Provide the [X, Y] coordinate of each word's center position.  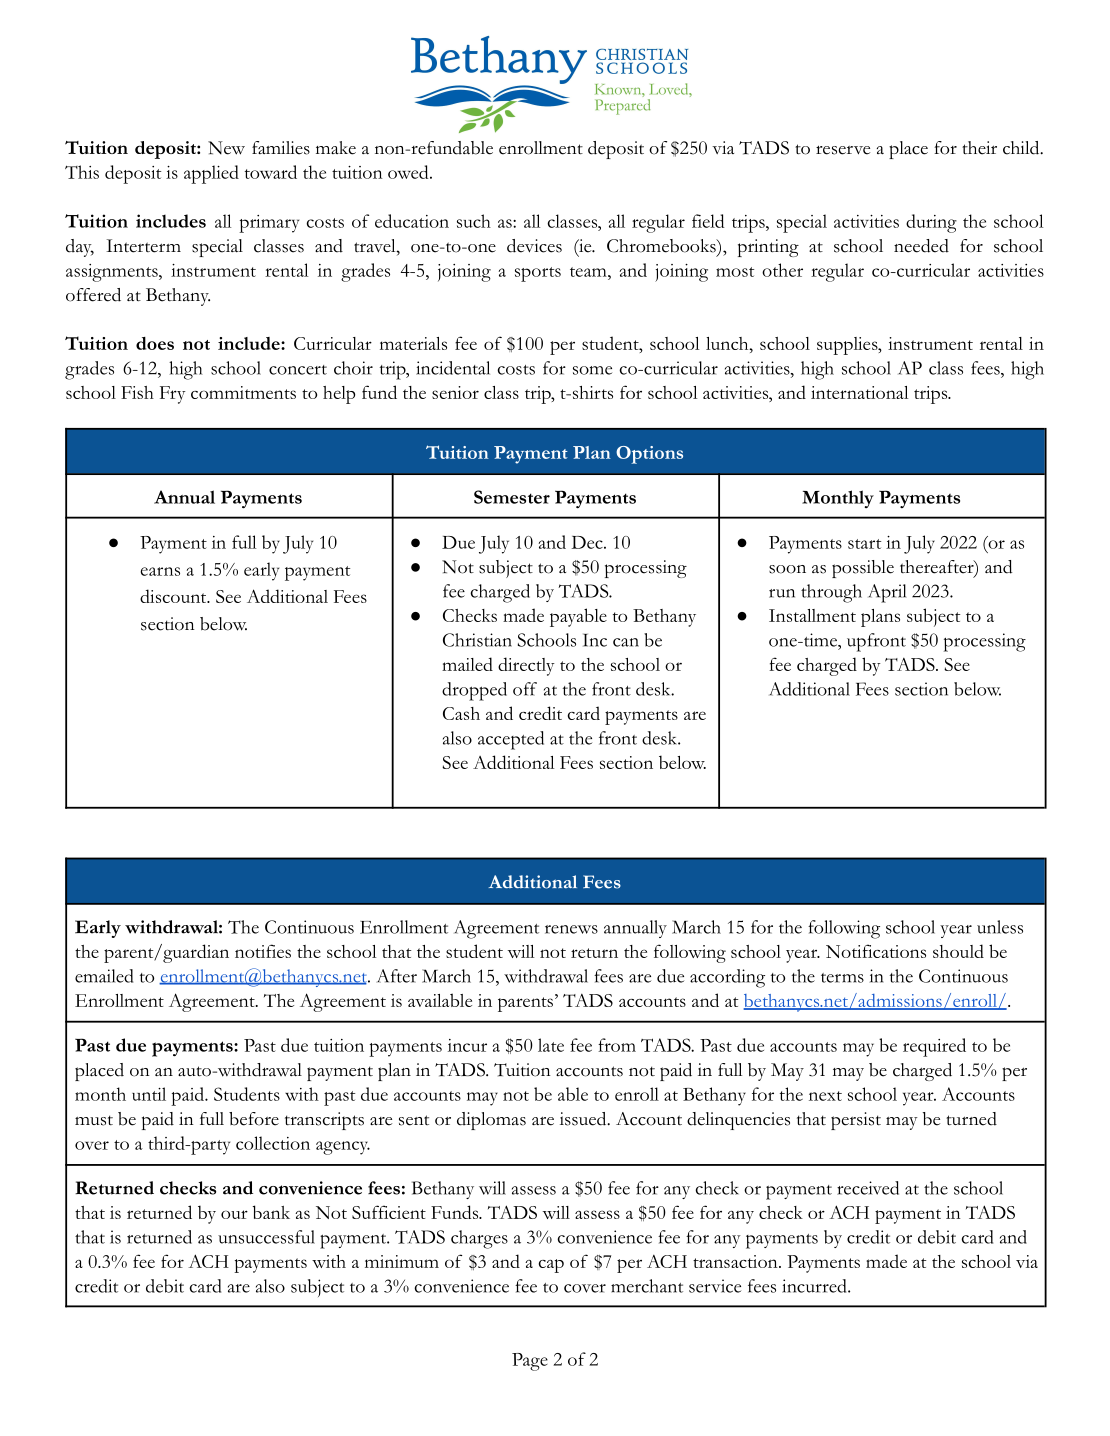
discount [174, 596]
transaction [736, 1261]
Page [530, 1362]
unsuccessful [266, 1237]
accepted [511, 740]
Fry [173, 395]
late [551, 1045]
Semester [512, 497]
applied [211, 174]
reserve [843, 150]
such [474, 221]
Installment [812, 615]
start [864, 544]
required [934, 1047]
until [149, 1094]
